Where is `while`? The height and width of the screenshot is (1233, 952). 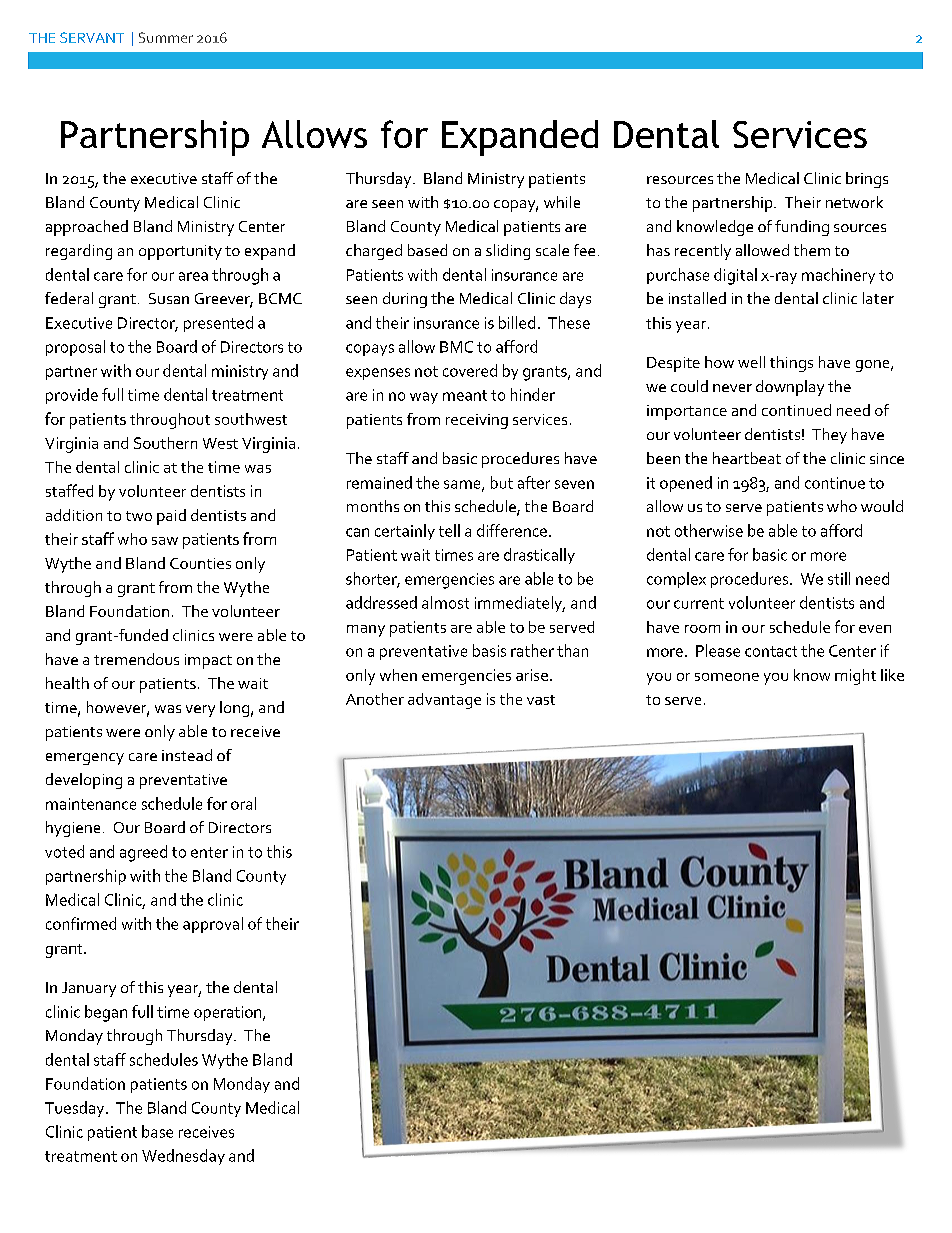
while is located at coordinates (562, 202).
